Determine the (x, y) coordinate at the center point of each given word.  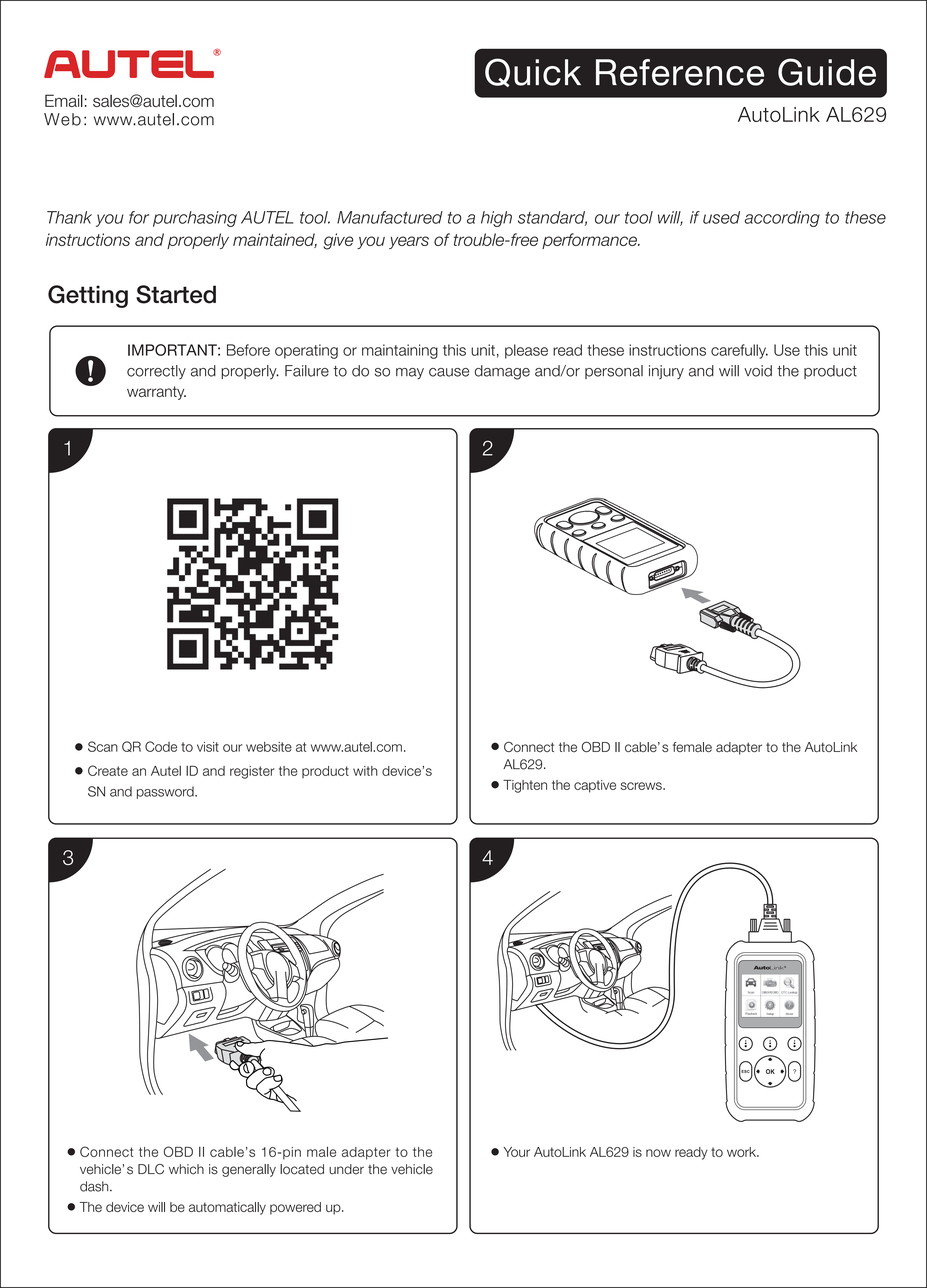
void (758, 371)
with (365, 771)
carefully (739, 351)
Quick (533, 72)
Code (161, 746)
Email (64, 100)
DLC (151, 1169)
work (742, 1152)
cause (449, 372)
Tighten (525, 786)
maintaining (400, 351)
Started (176, 294)
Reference (680, 72)
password (166, 792)
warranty (156, 393)
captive (595, 786)
